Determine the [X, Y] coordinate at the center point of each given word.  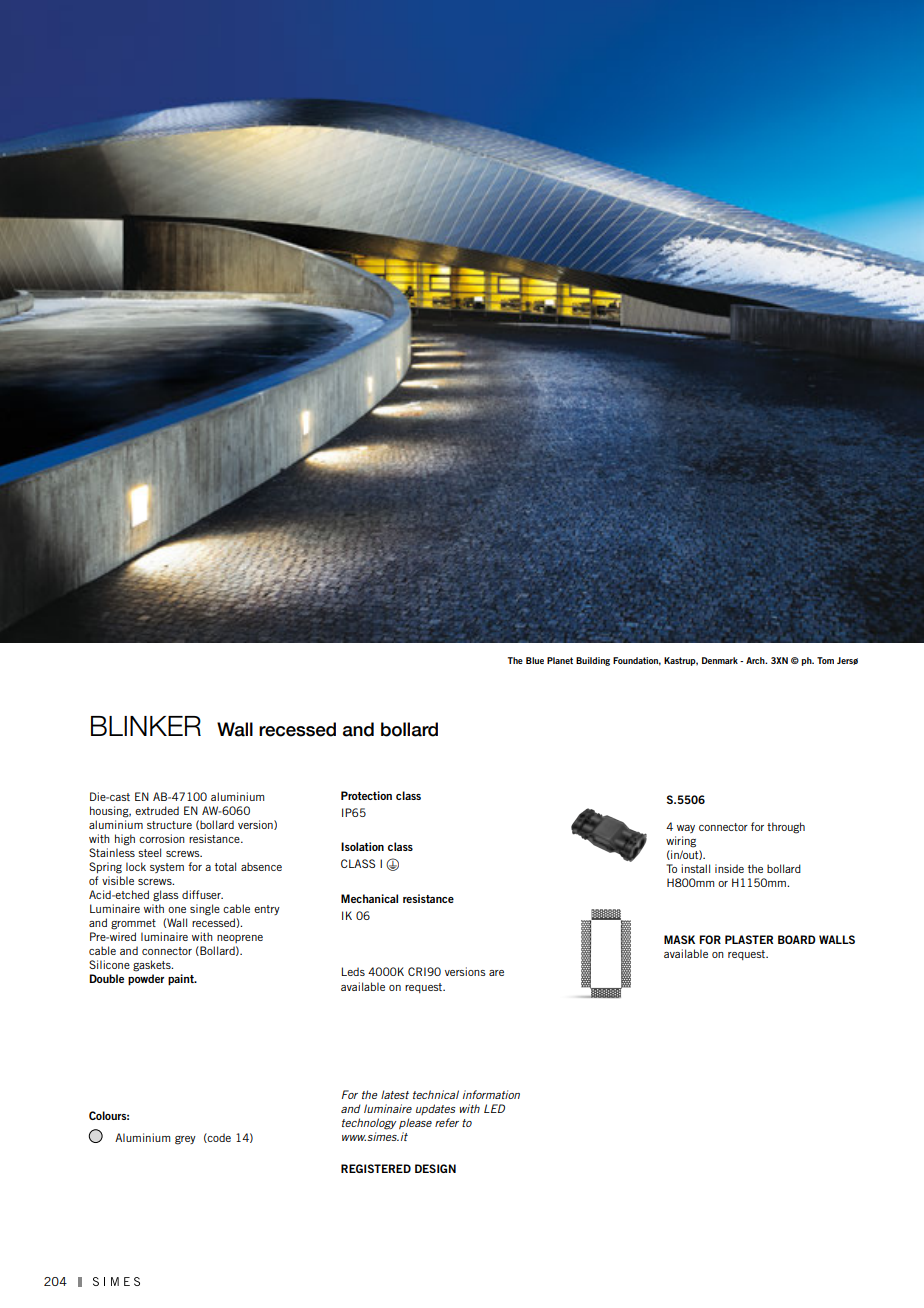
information [491, 1094]
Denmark [720, 660]
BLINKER [146, 726]
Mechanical [369, 898]
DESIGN [435, 1168]
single [205, 910]
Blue [535, 660]
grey [185, 1140]
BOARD [797, 939]
